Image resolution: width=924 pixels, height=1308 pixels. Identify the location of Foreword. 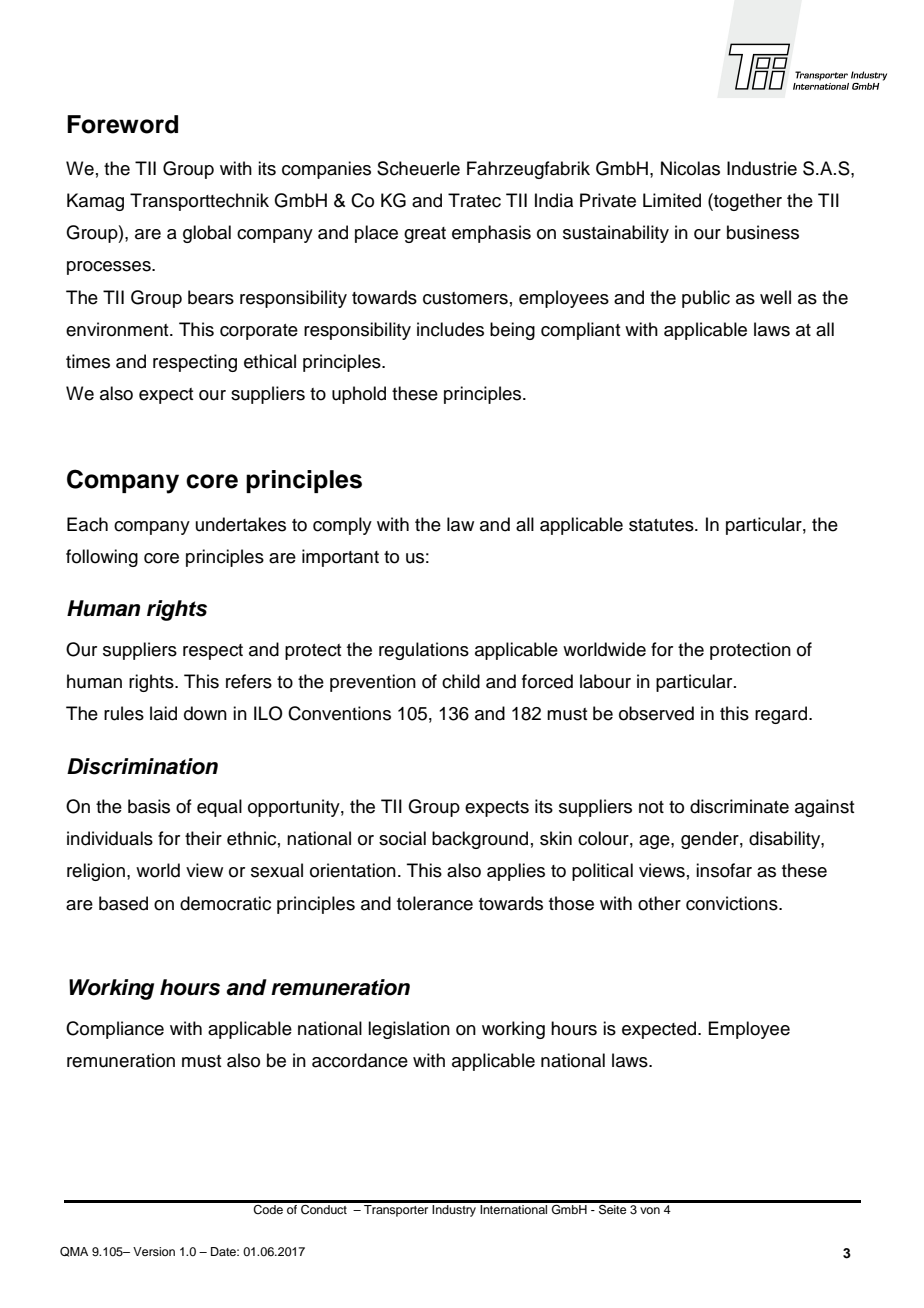
(122, 124).
